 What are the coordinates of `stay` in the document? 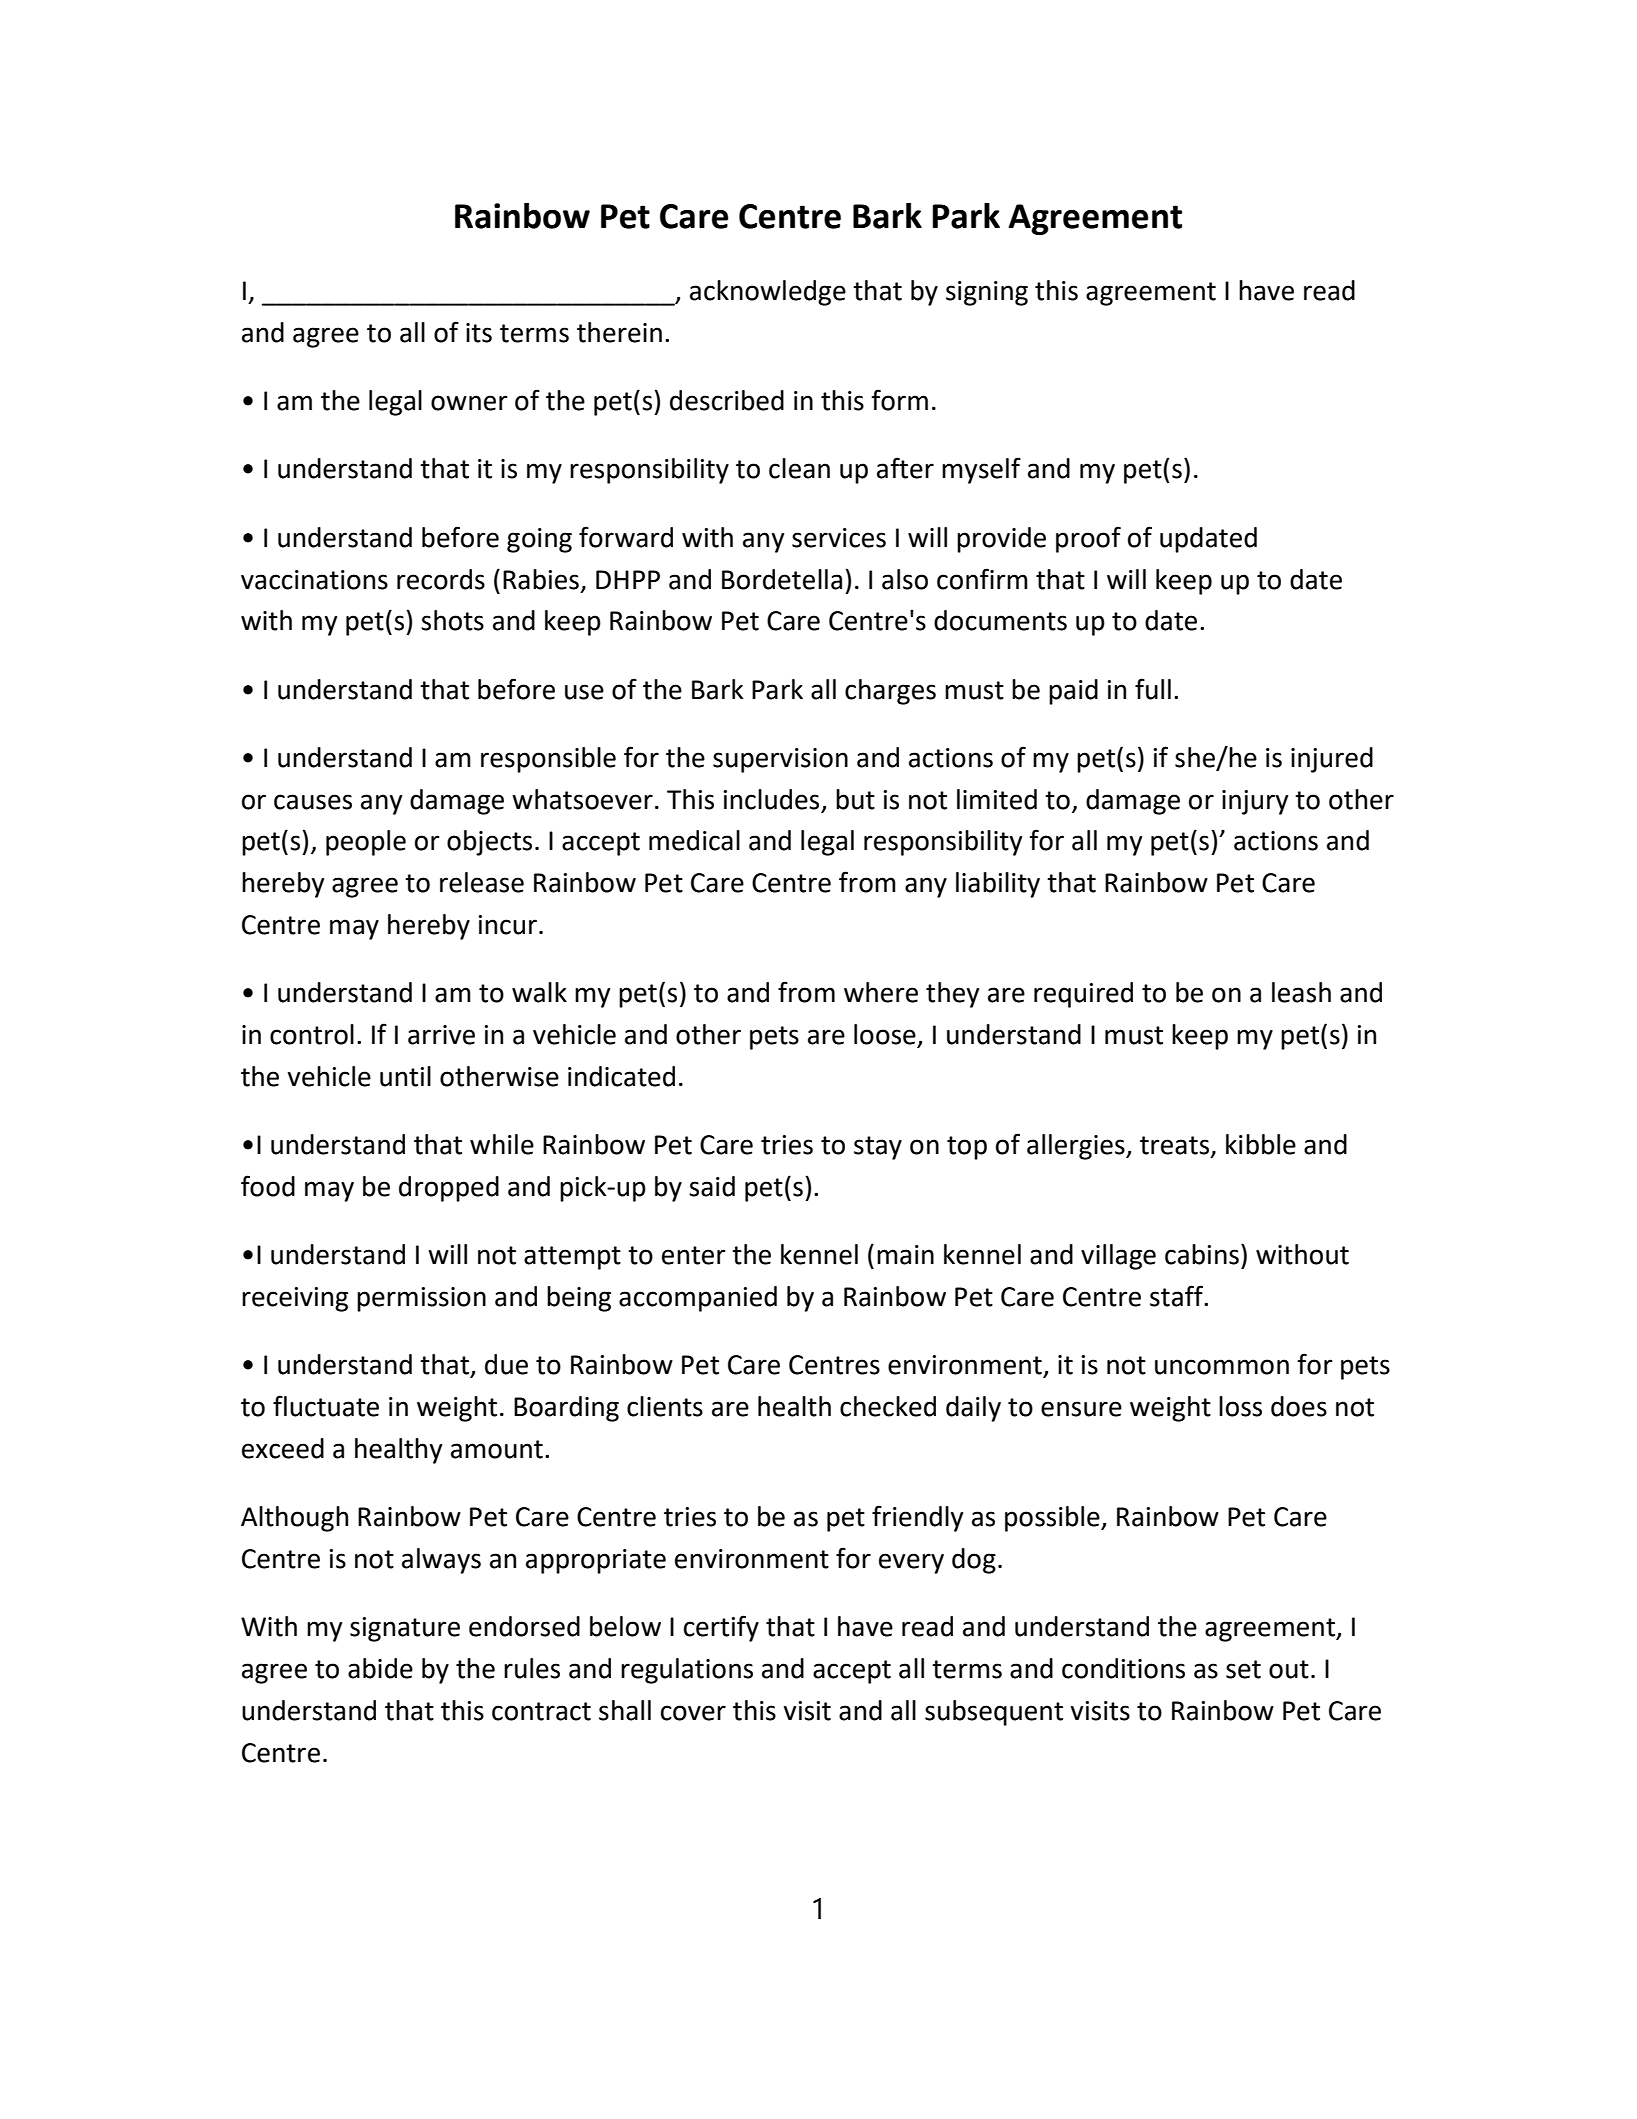 It's located at (878, 1148).
